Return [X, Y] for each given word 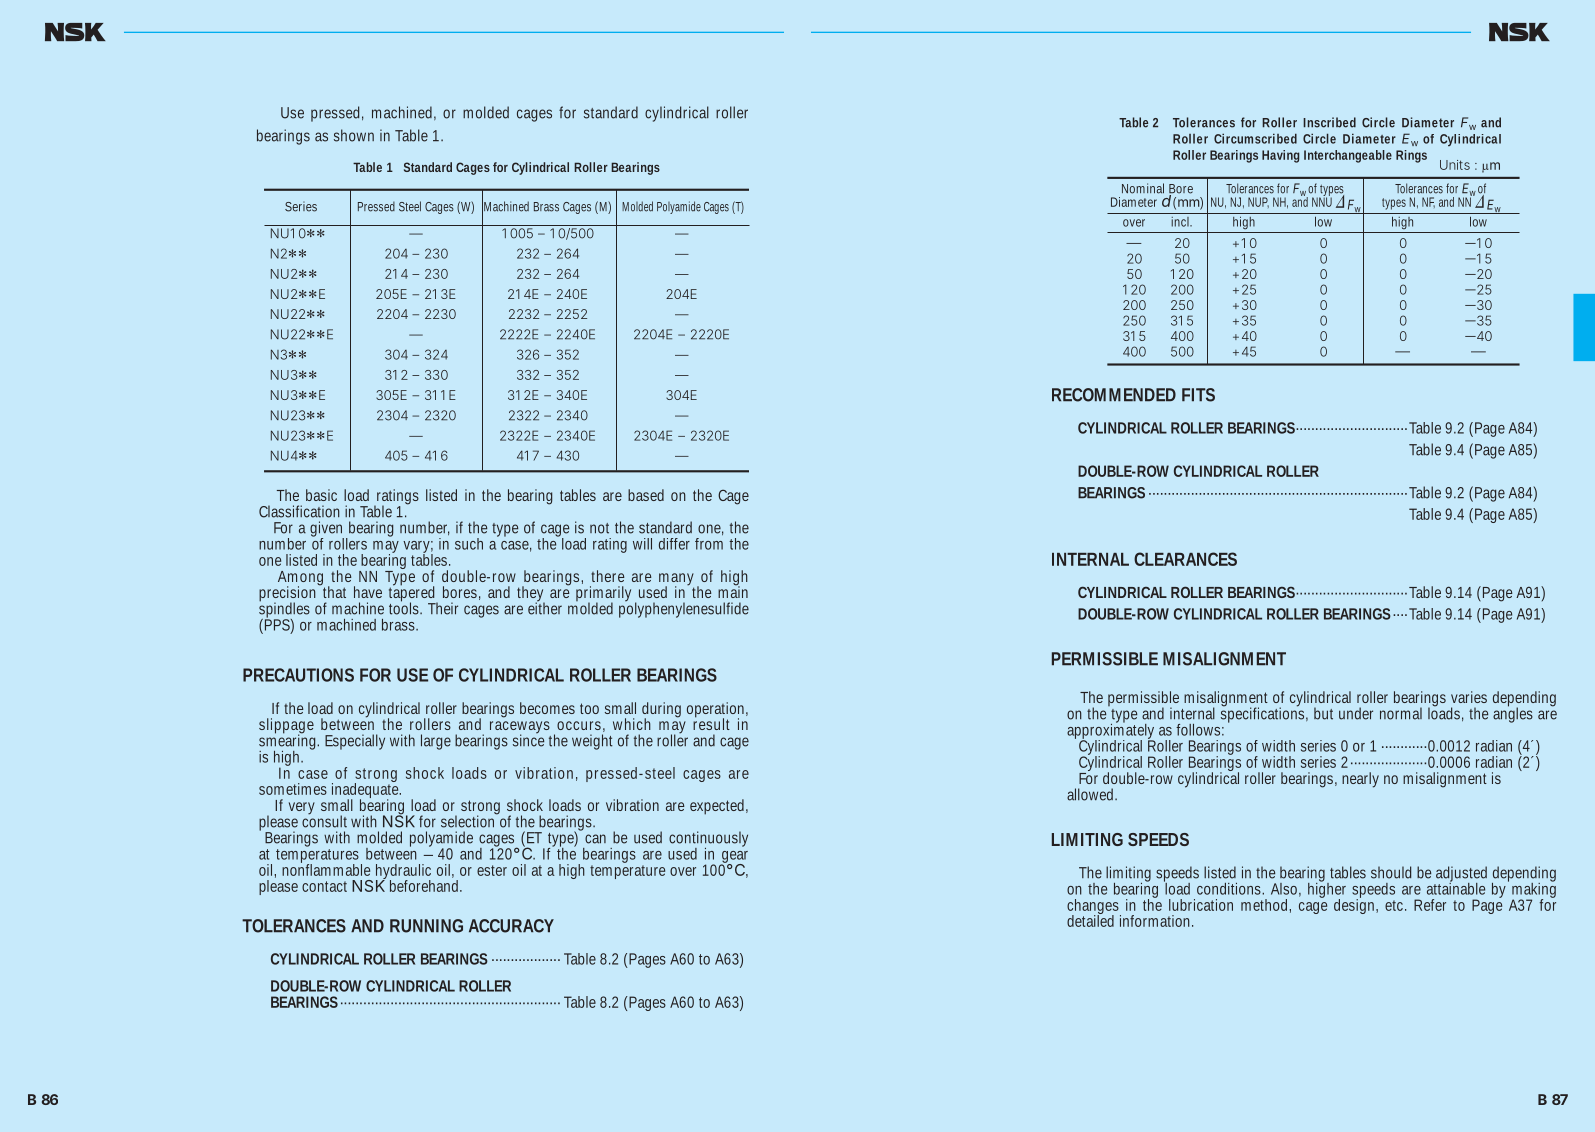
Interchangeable [1348, 156]
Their [443, 608]
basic [321, 495]
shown [354, 135]
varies [1469, 697]
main [733, 591]
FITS [1198, 395]
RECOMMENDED [1114, 395]
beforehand [426, 886]
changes [1094, 908]
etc [1395, 905]
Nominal [1143, 188]
